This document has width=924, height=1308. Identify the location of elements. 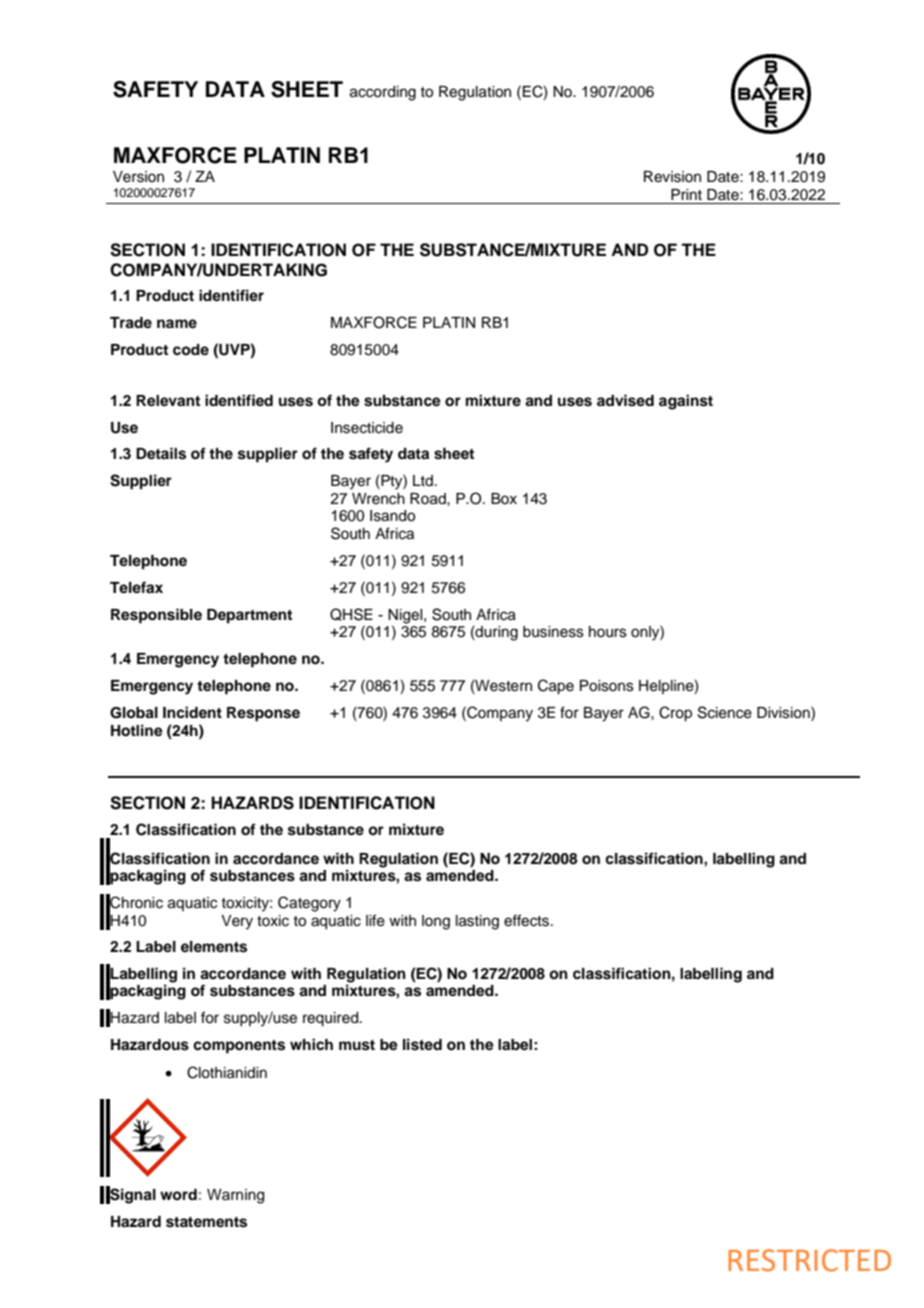
(214, 947).
